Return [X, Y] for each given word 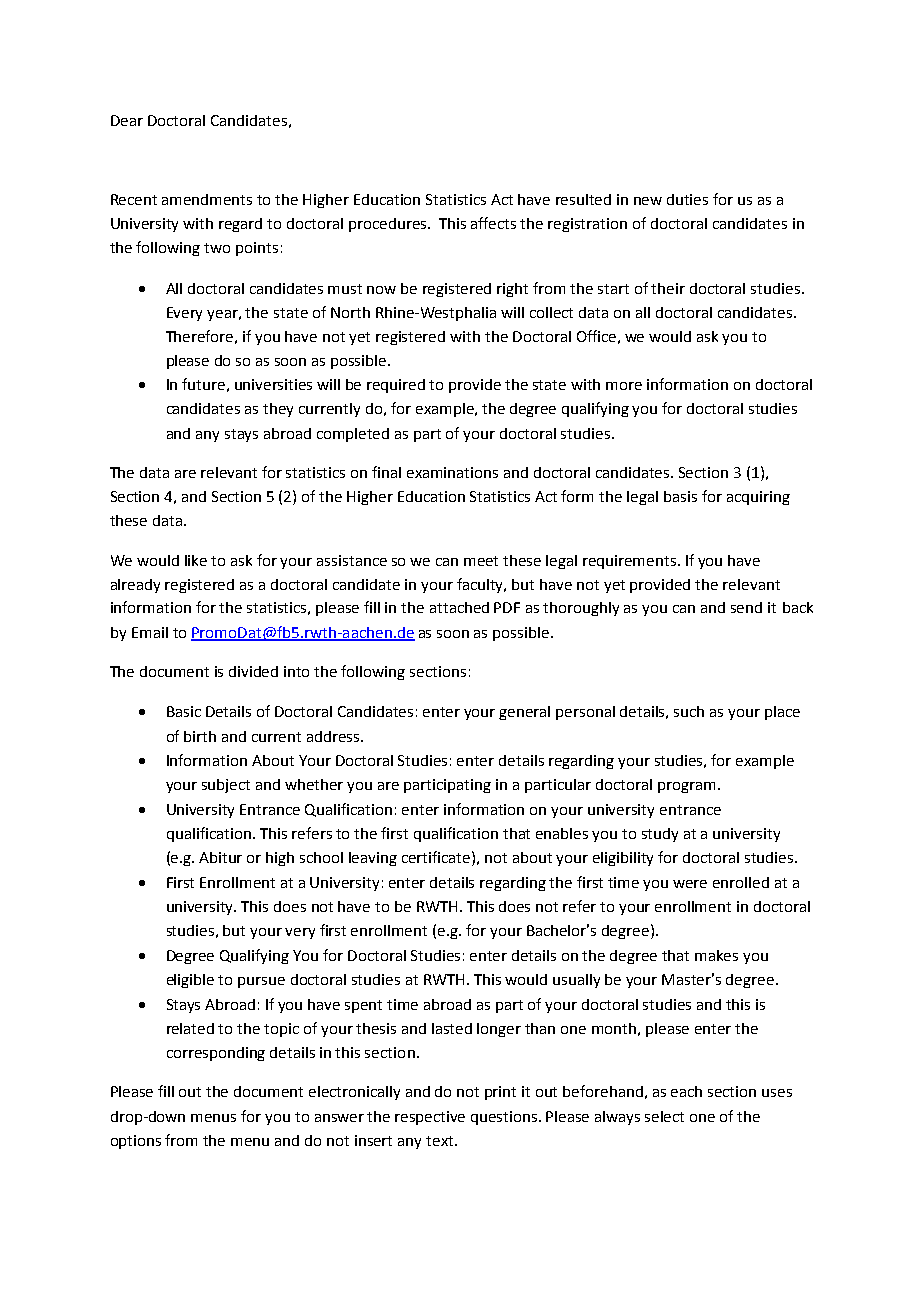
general [524, 713]
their [668, 288]
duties [687, 199]
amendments [207, 199]
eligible [190, 981]
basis [680, 496]
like [196, 560]
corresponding [216, 1054]
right [512, 290]
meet [481, 561]
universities [273, 384]
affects [493, 223]
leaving [373, 859]
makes [716, 955]
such [689, 711]
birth [200, 736]
